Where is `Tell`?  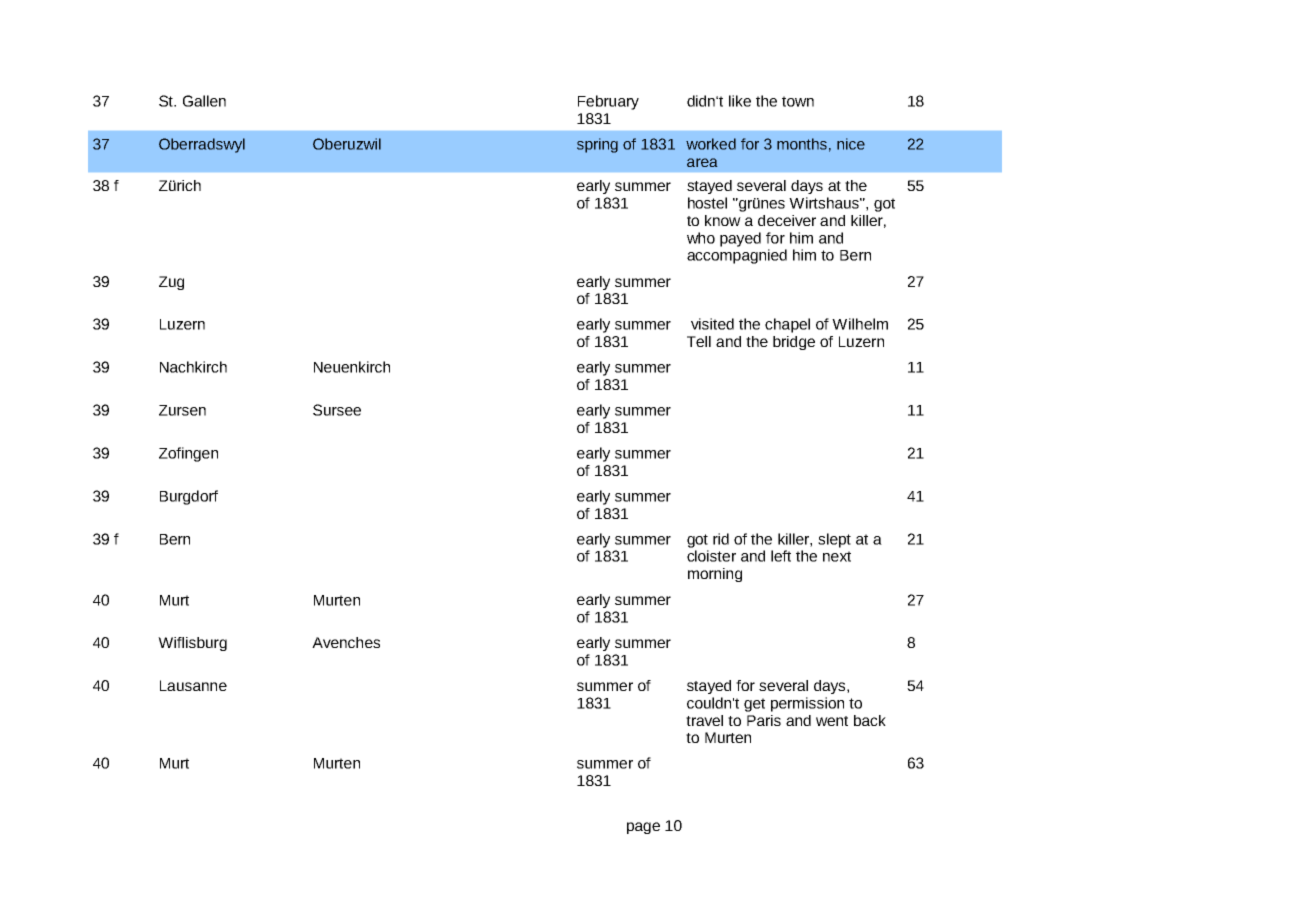
Tell is located at coordinates (699, 341).
